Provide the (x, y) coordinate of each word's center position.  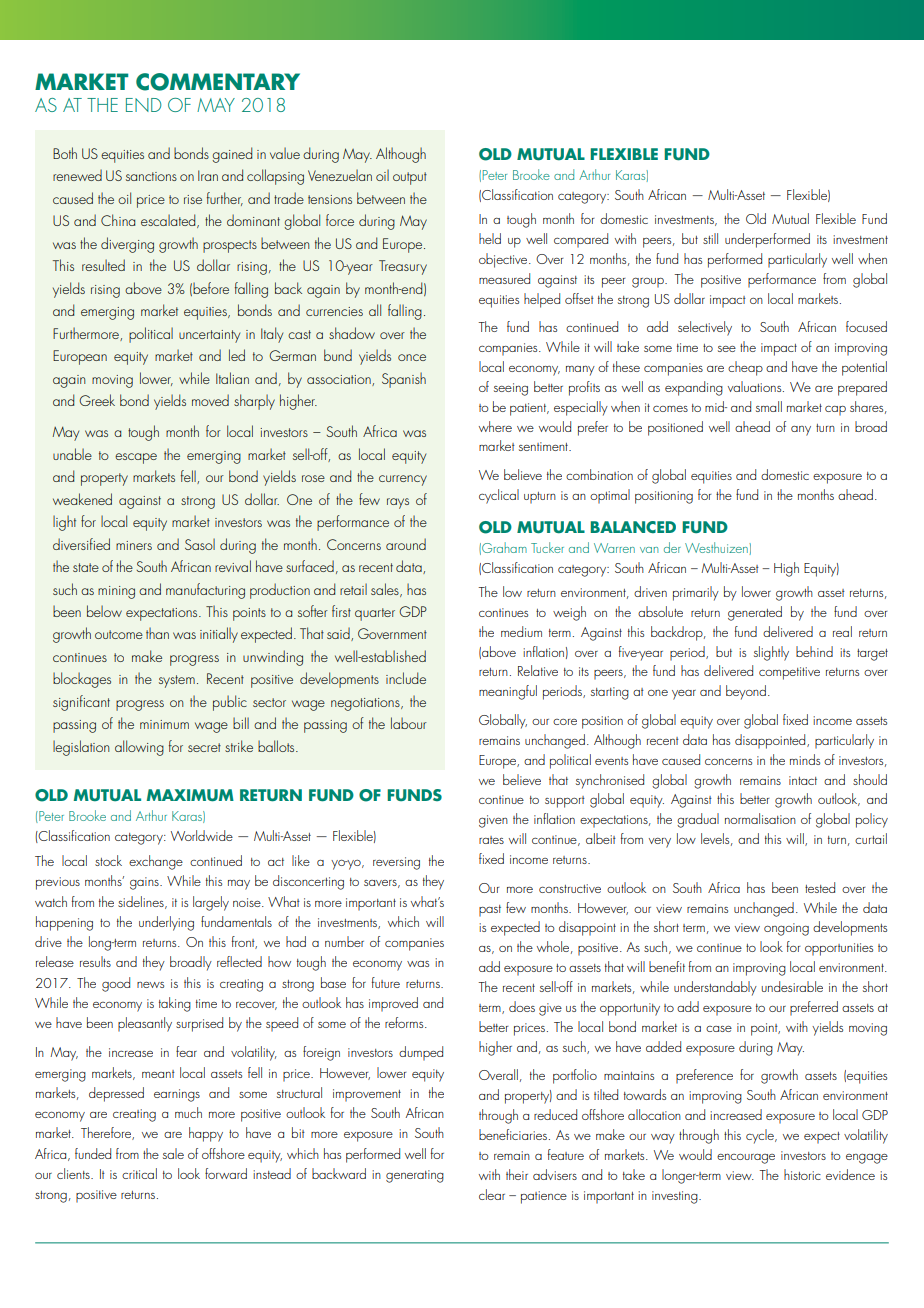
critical (139, 1173)
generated (755, 613)
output (410, 178)
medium (521, 631)
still (710, 238)
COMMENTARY (218, 82)
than (157, 633)
